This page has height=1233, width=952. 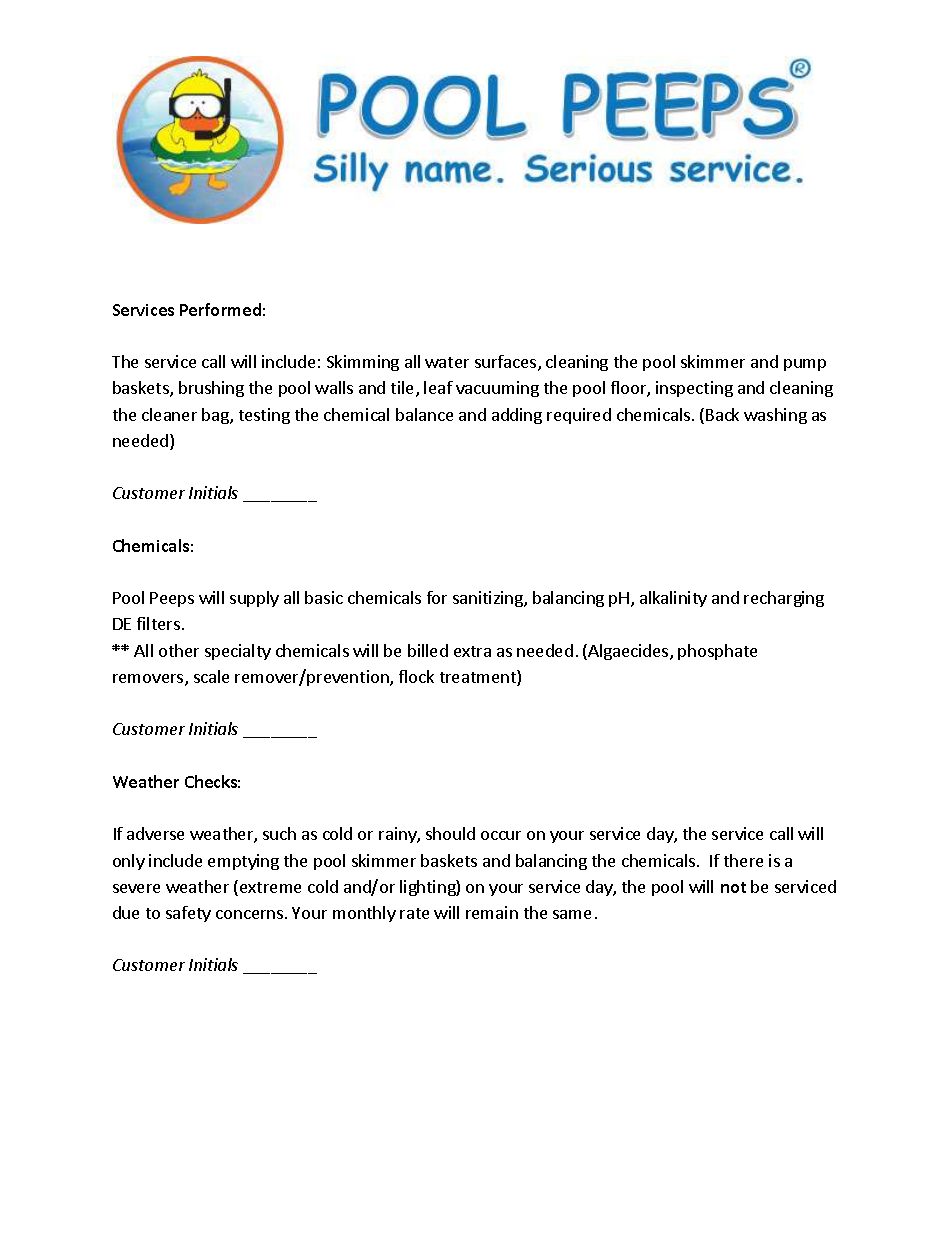 I want to click on safety, so click(x=188, y=914).
